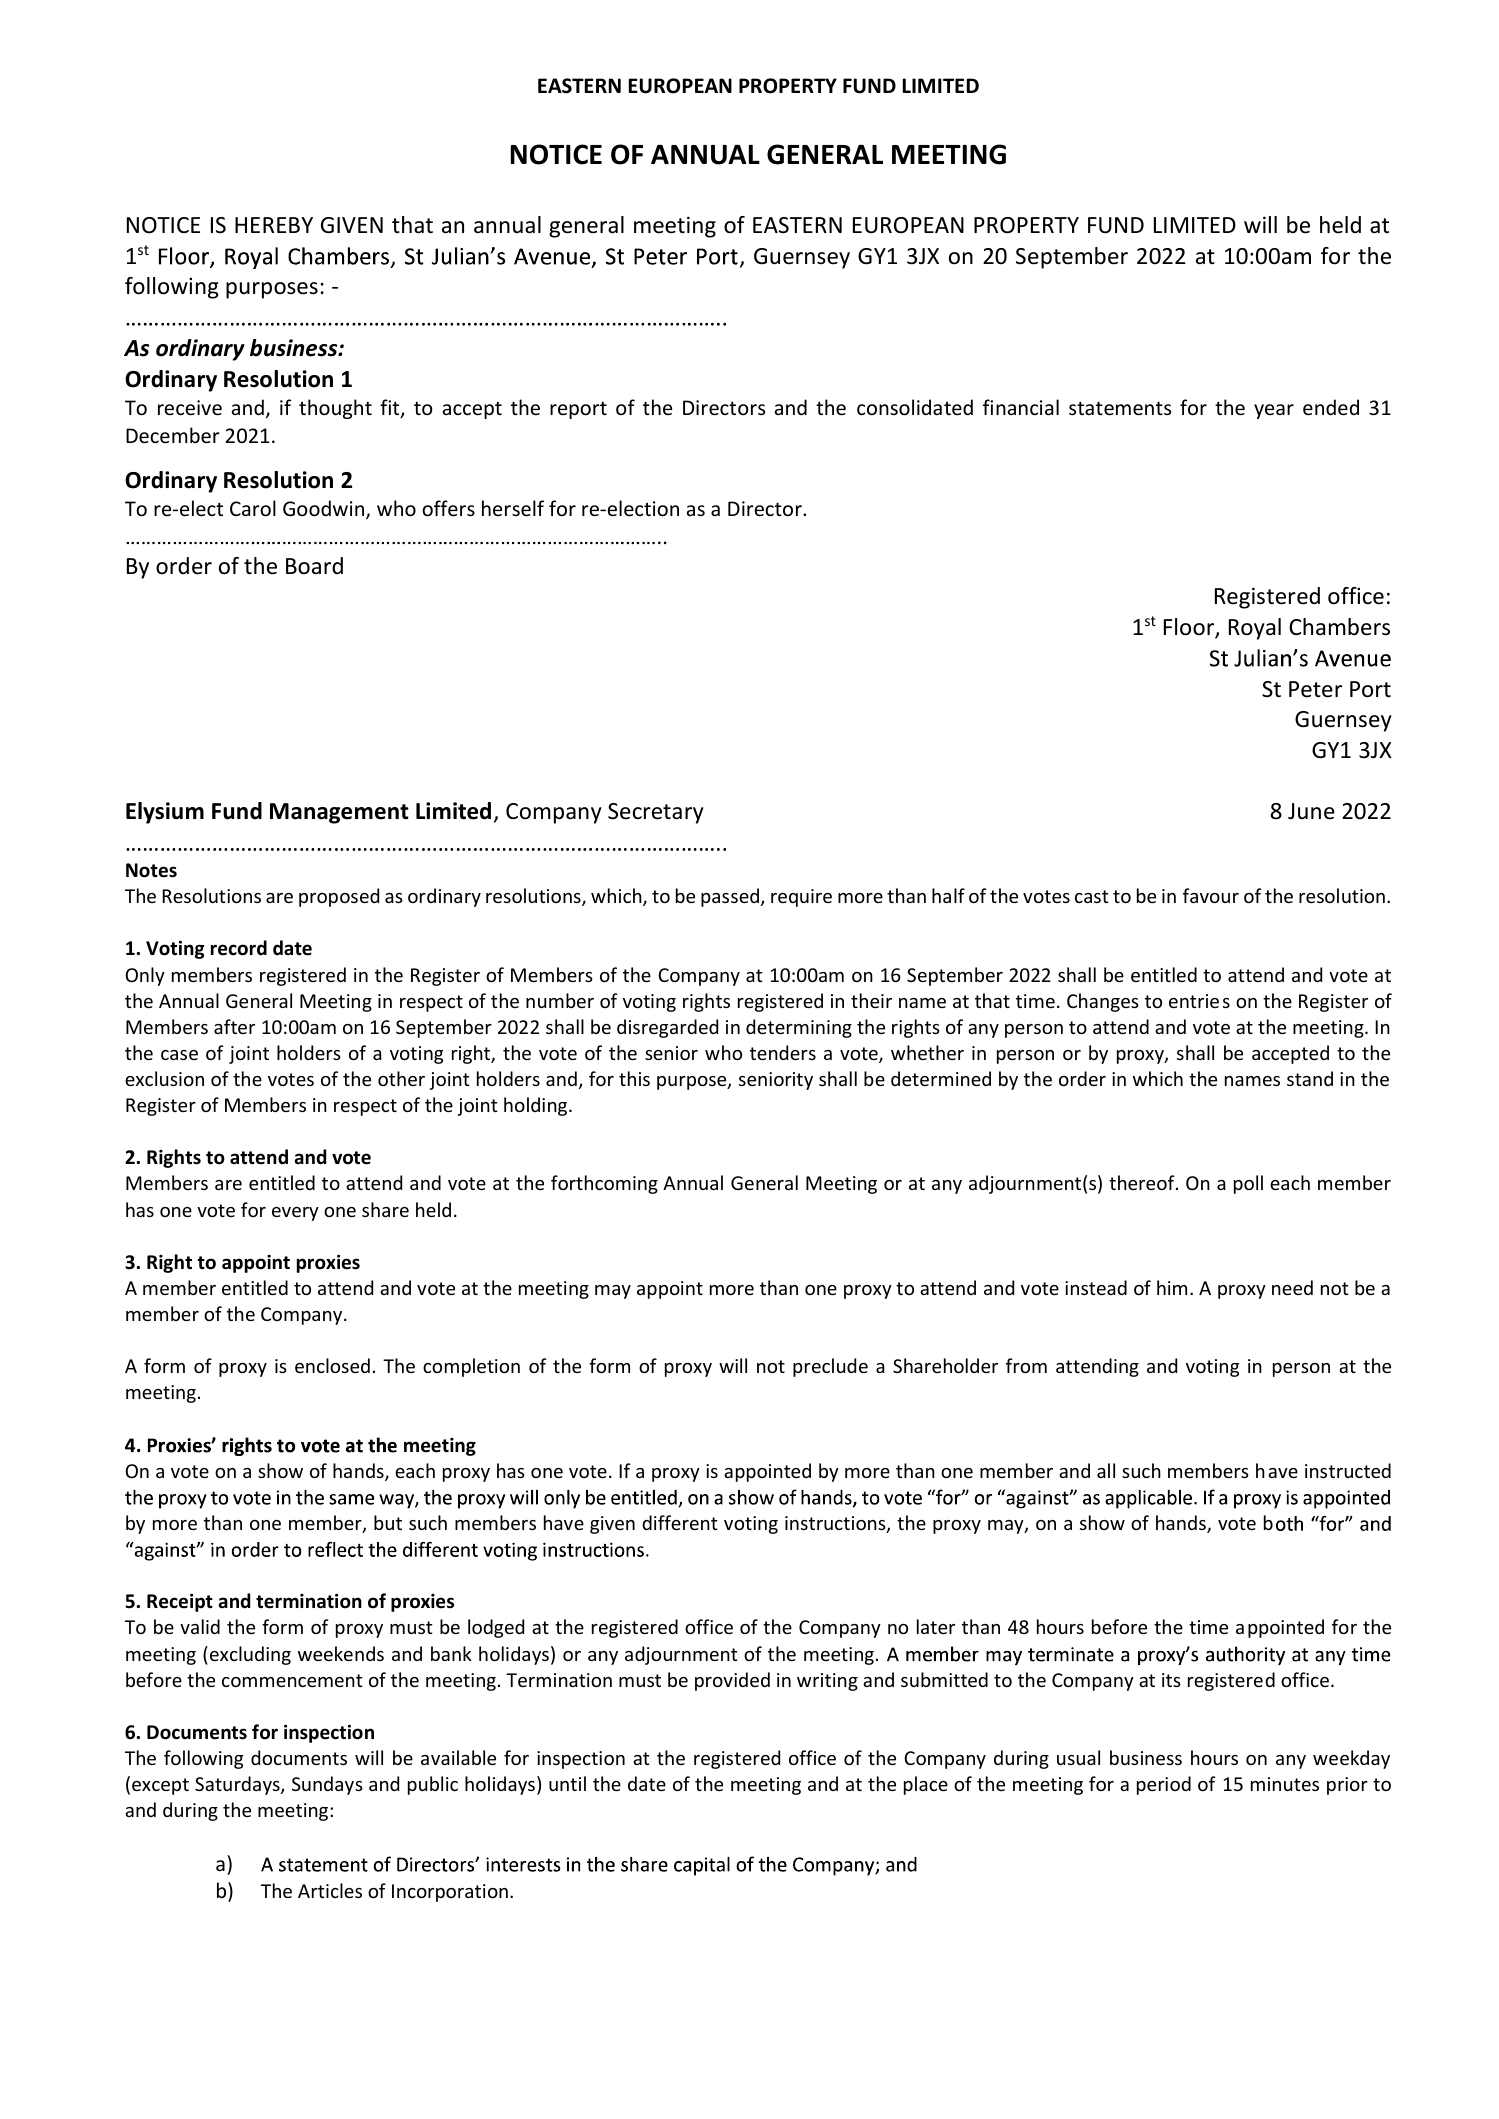 The width and height of the screenshot is (1499, 2119). I want to click on different, so click(680, 1522).
